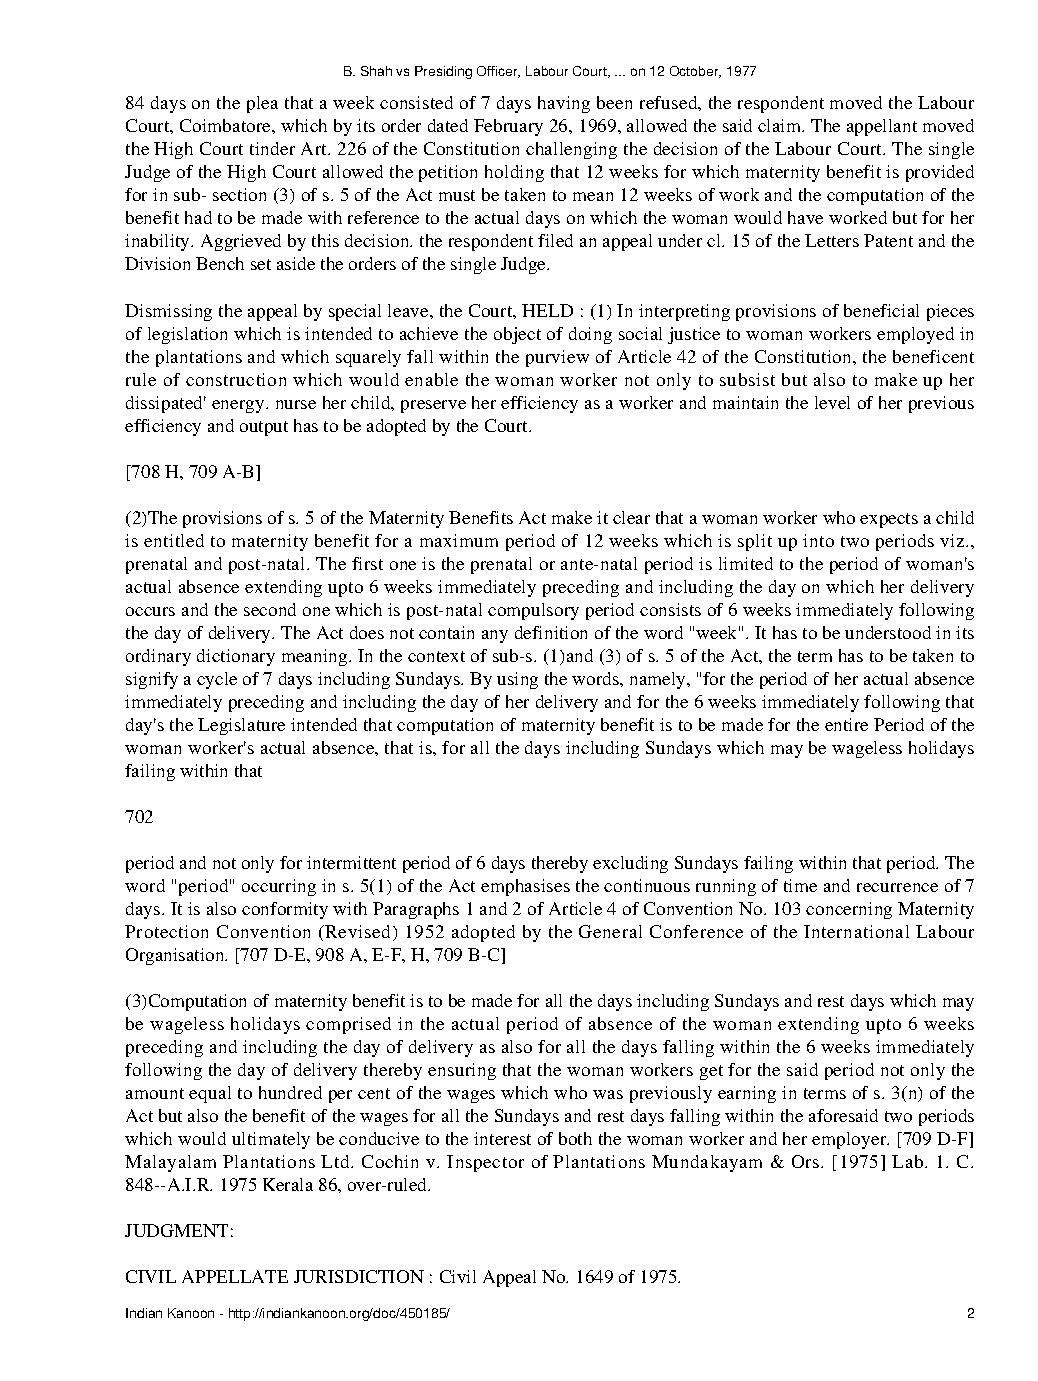  What do you see at coordinates (236, 657) in the screenshot?
I see `dictionary` at bounding box center [236, 657].
